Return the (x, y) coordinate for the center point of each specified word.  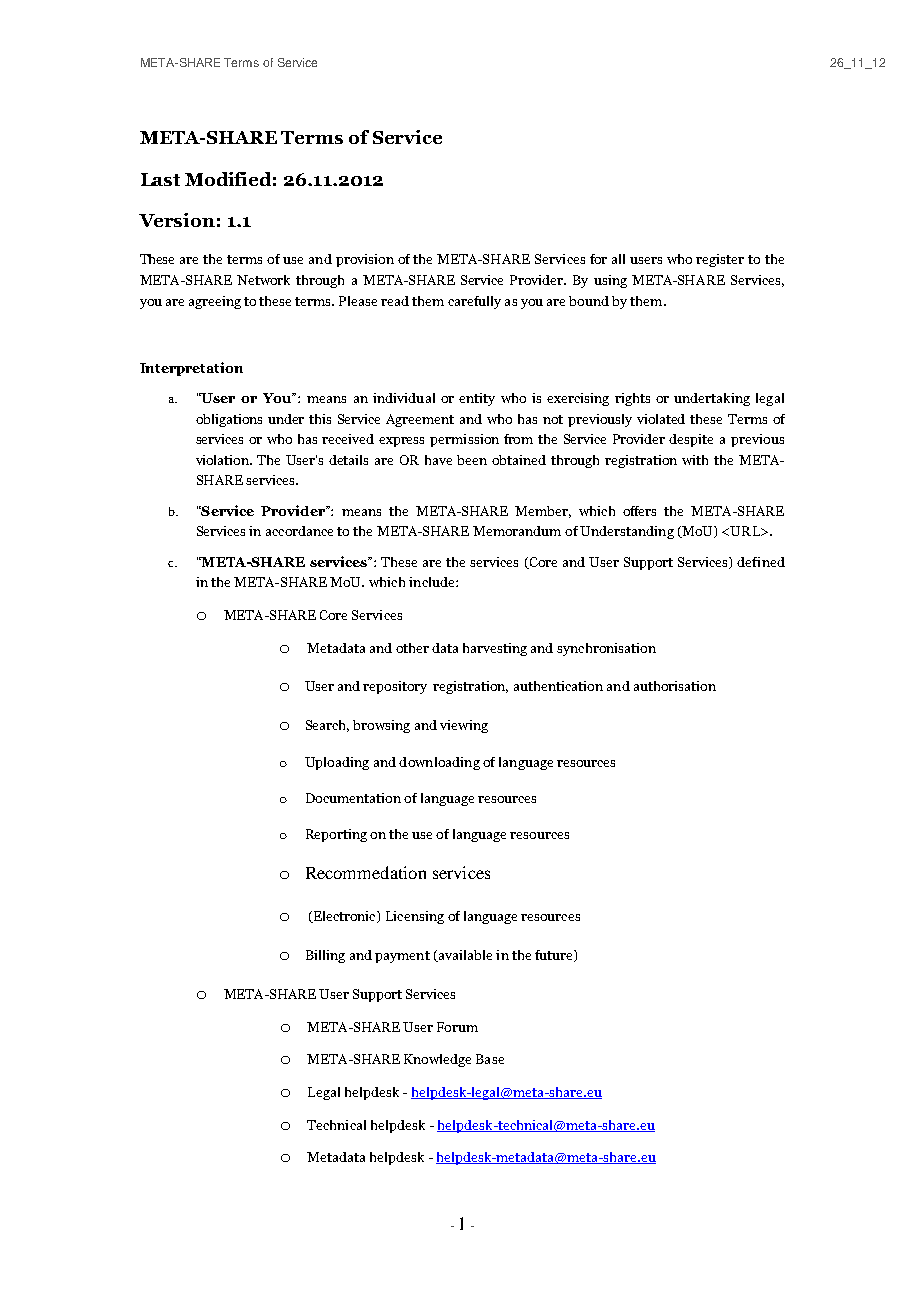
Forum (457, 1027)
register (720, 260)
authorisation (675, 686)
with (695, 460)
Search (327, 726)
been (472, 460)
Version (177, 220)
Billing (325, 956)
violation (224, 460)
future (555, 956)
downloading (439, 763)
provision (365, 260)
